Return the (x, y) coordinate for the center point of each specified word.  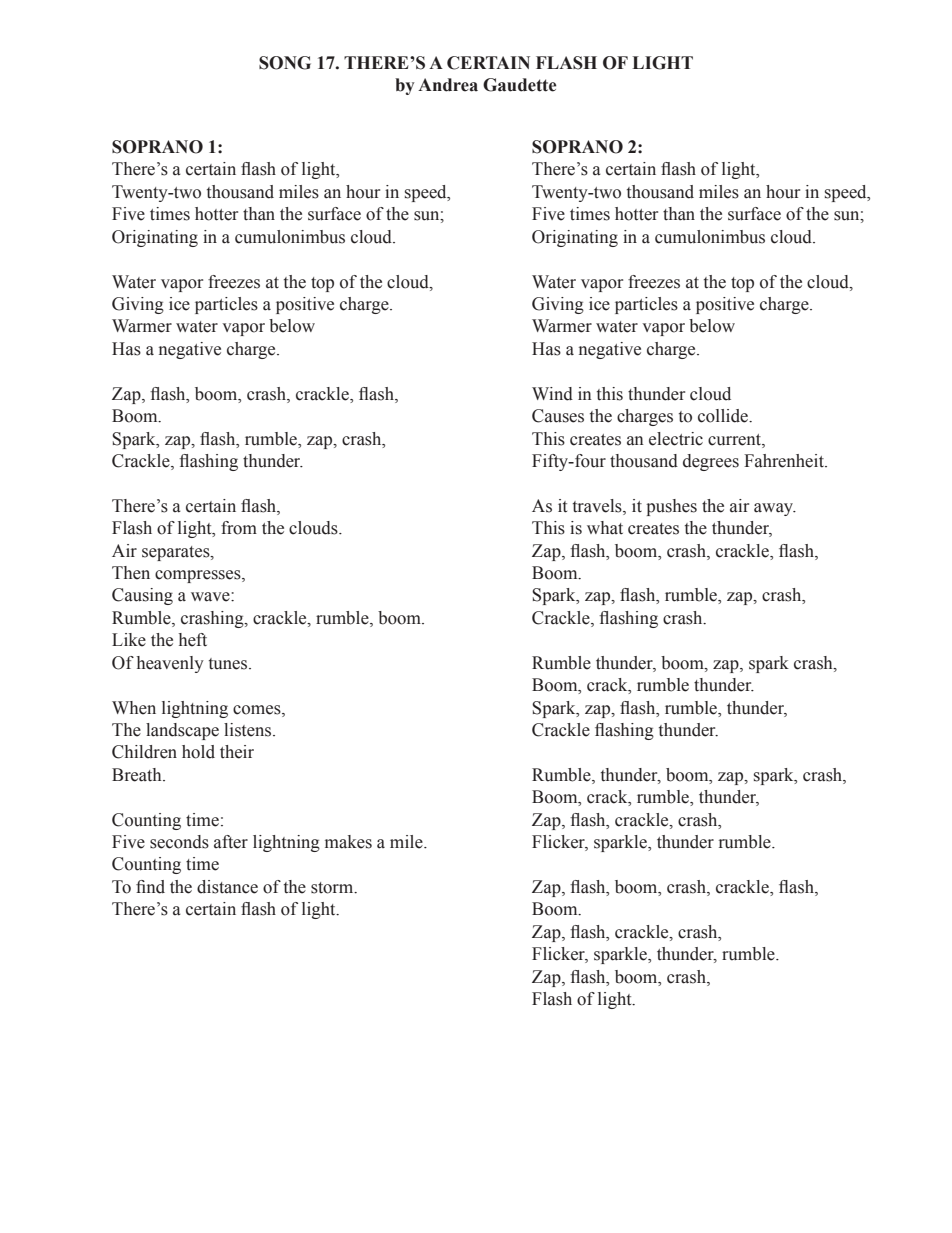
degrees (711, 462)
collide (724, 416)
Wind (552, 394)
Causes (558, 416)
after (231, 842)
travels (598, 506)
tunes (229, 664)
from (239, 528)
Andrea (448, 85)
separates (177, 553)
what (605, 528)
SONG (285, 63)
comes (258, 710)
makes (348, 842)
